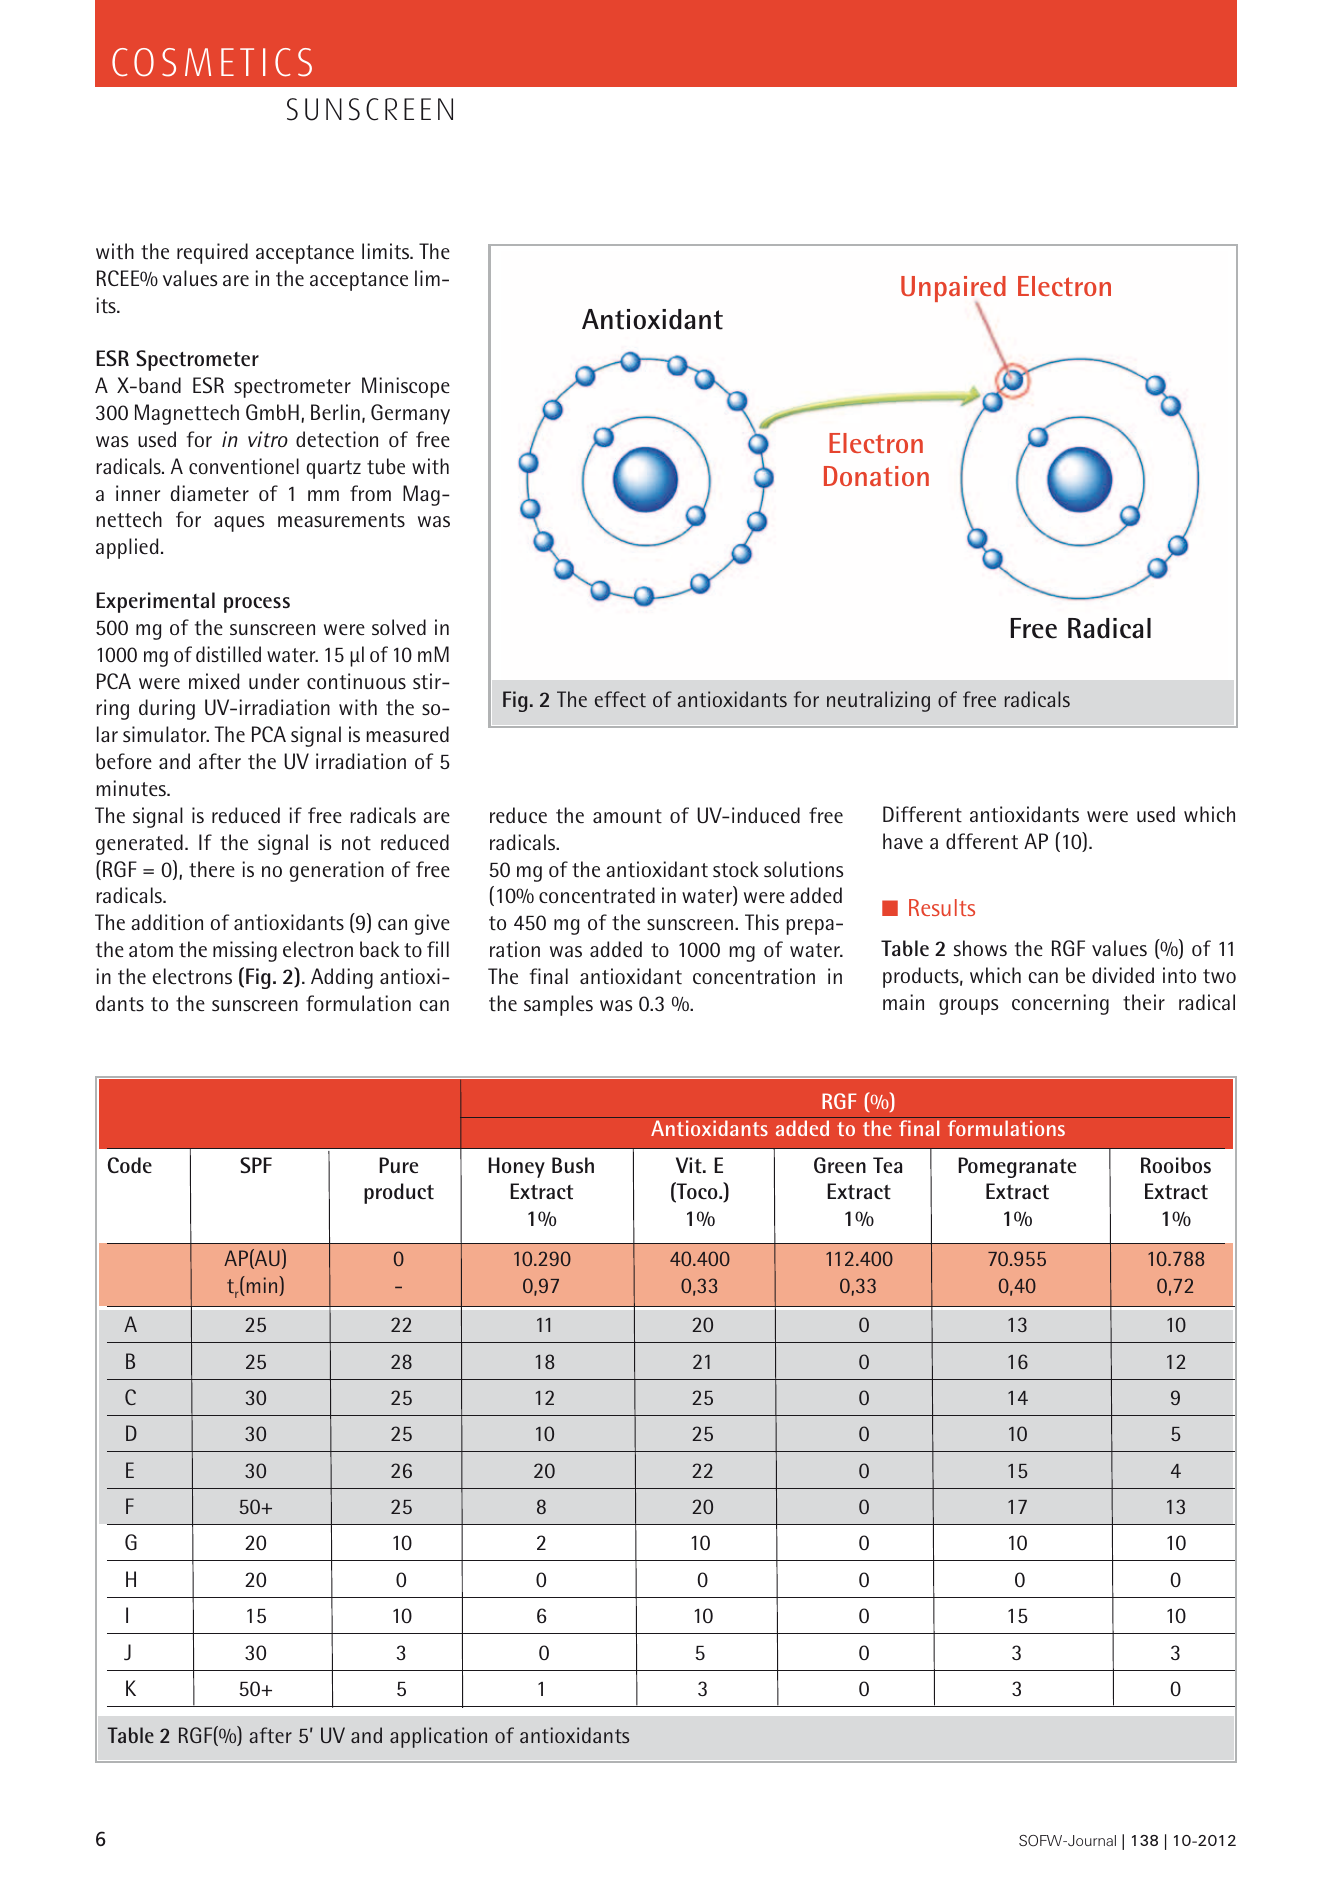 This page has height=1884, width=1332. Describe the element at coordinates (876, 476) in the page. I see `Donation` at that location.
